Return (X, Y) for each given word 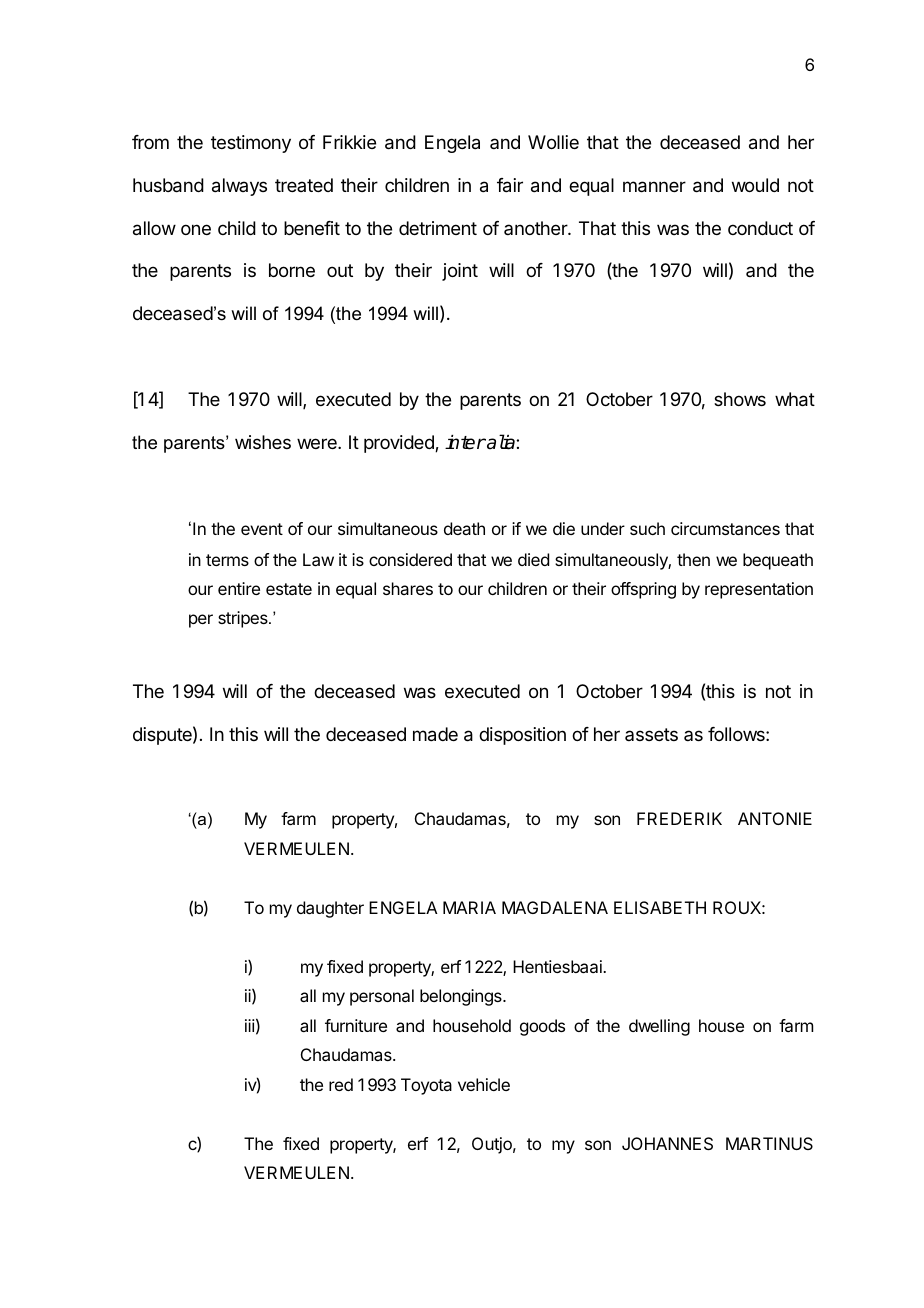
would (755, 185)
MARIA (469, 907)
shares (408, 588)
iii (250, 1025)
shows (740, 399)
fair (510, 185)
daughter (330, 909)
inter (465, 442)
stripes (244, 619)
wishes (263, 442)
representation (759, 590)
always (239, 187)
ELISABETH (660, 907)
